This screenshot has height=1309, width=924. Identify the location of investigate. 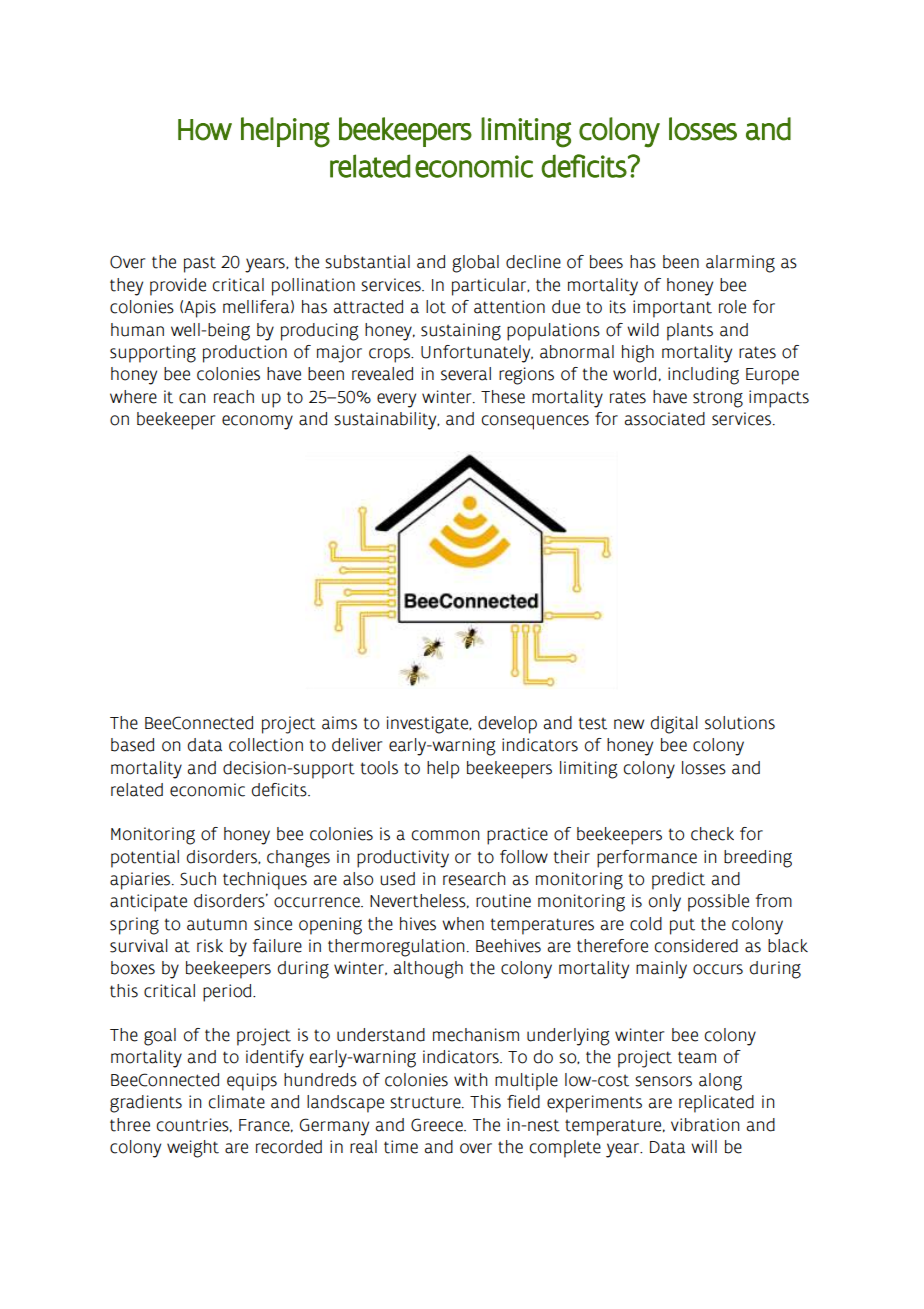
(429, 725).
